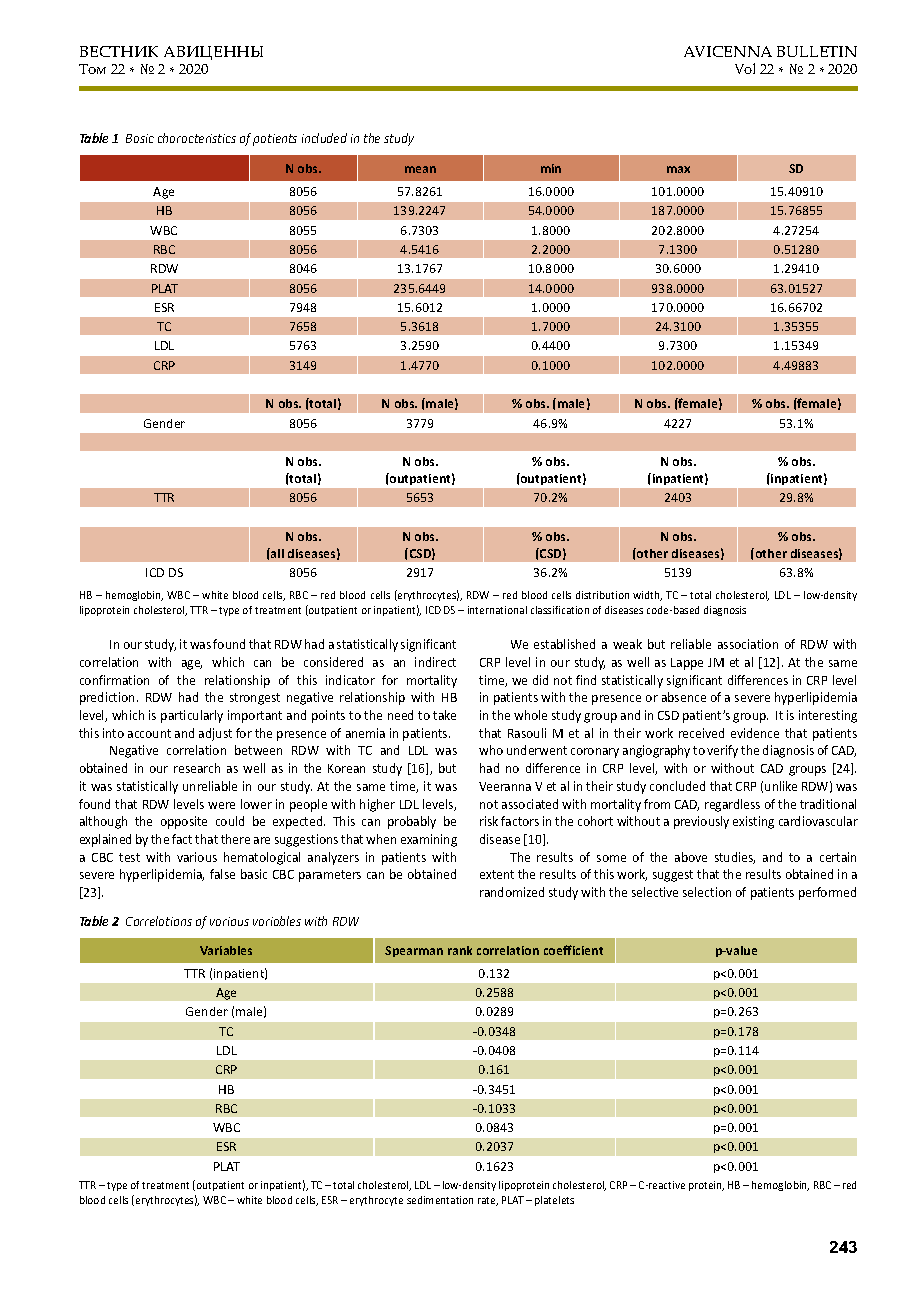 This page has height=1308, width=924. What do you see at coordinates (440, 1200) in the page?
I see `sedimentation` at bounding box center [440, 1200].
